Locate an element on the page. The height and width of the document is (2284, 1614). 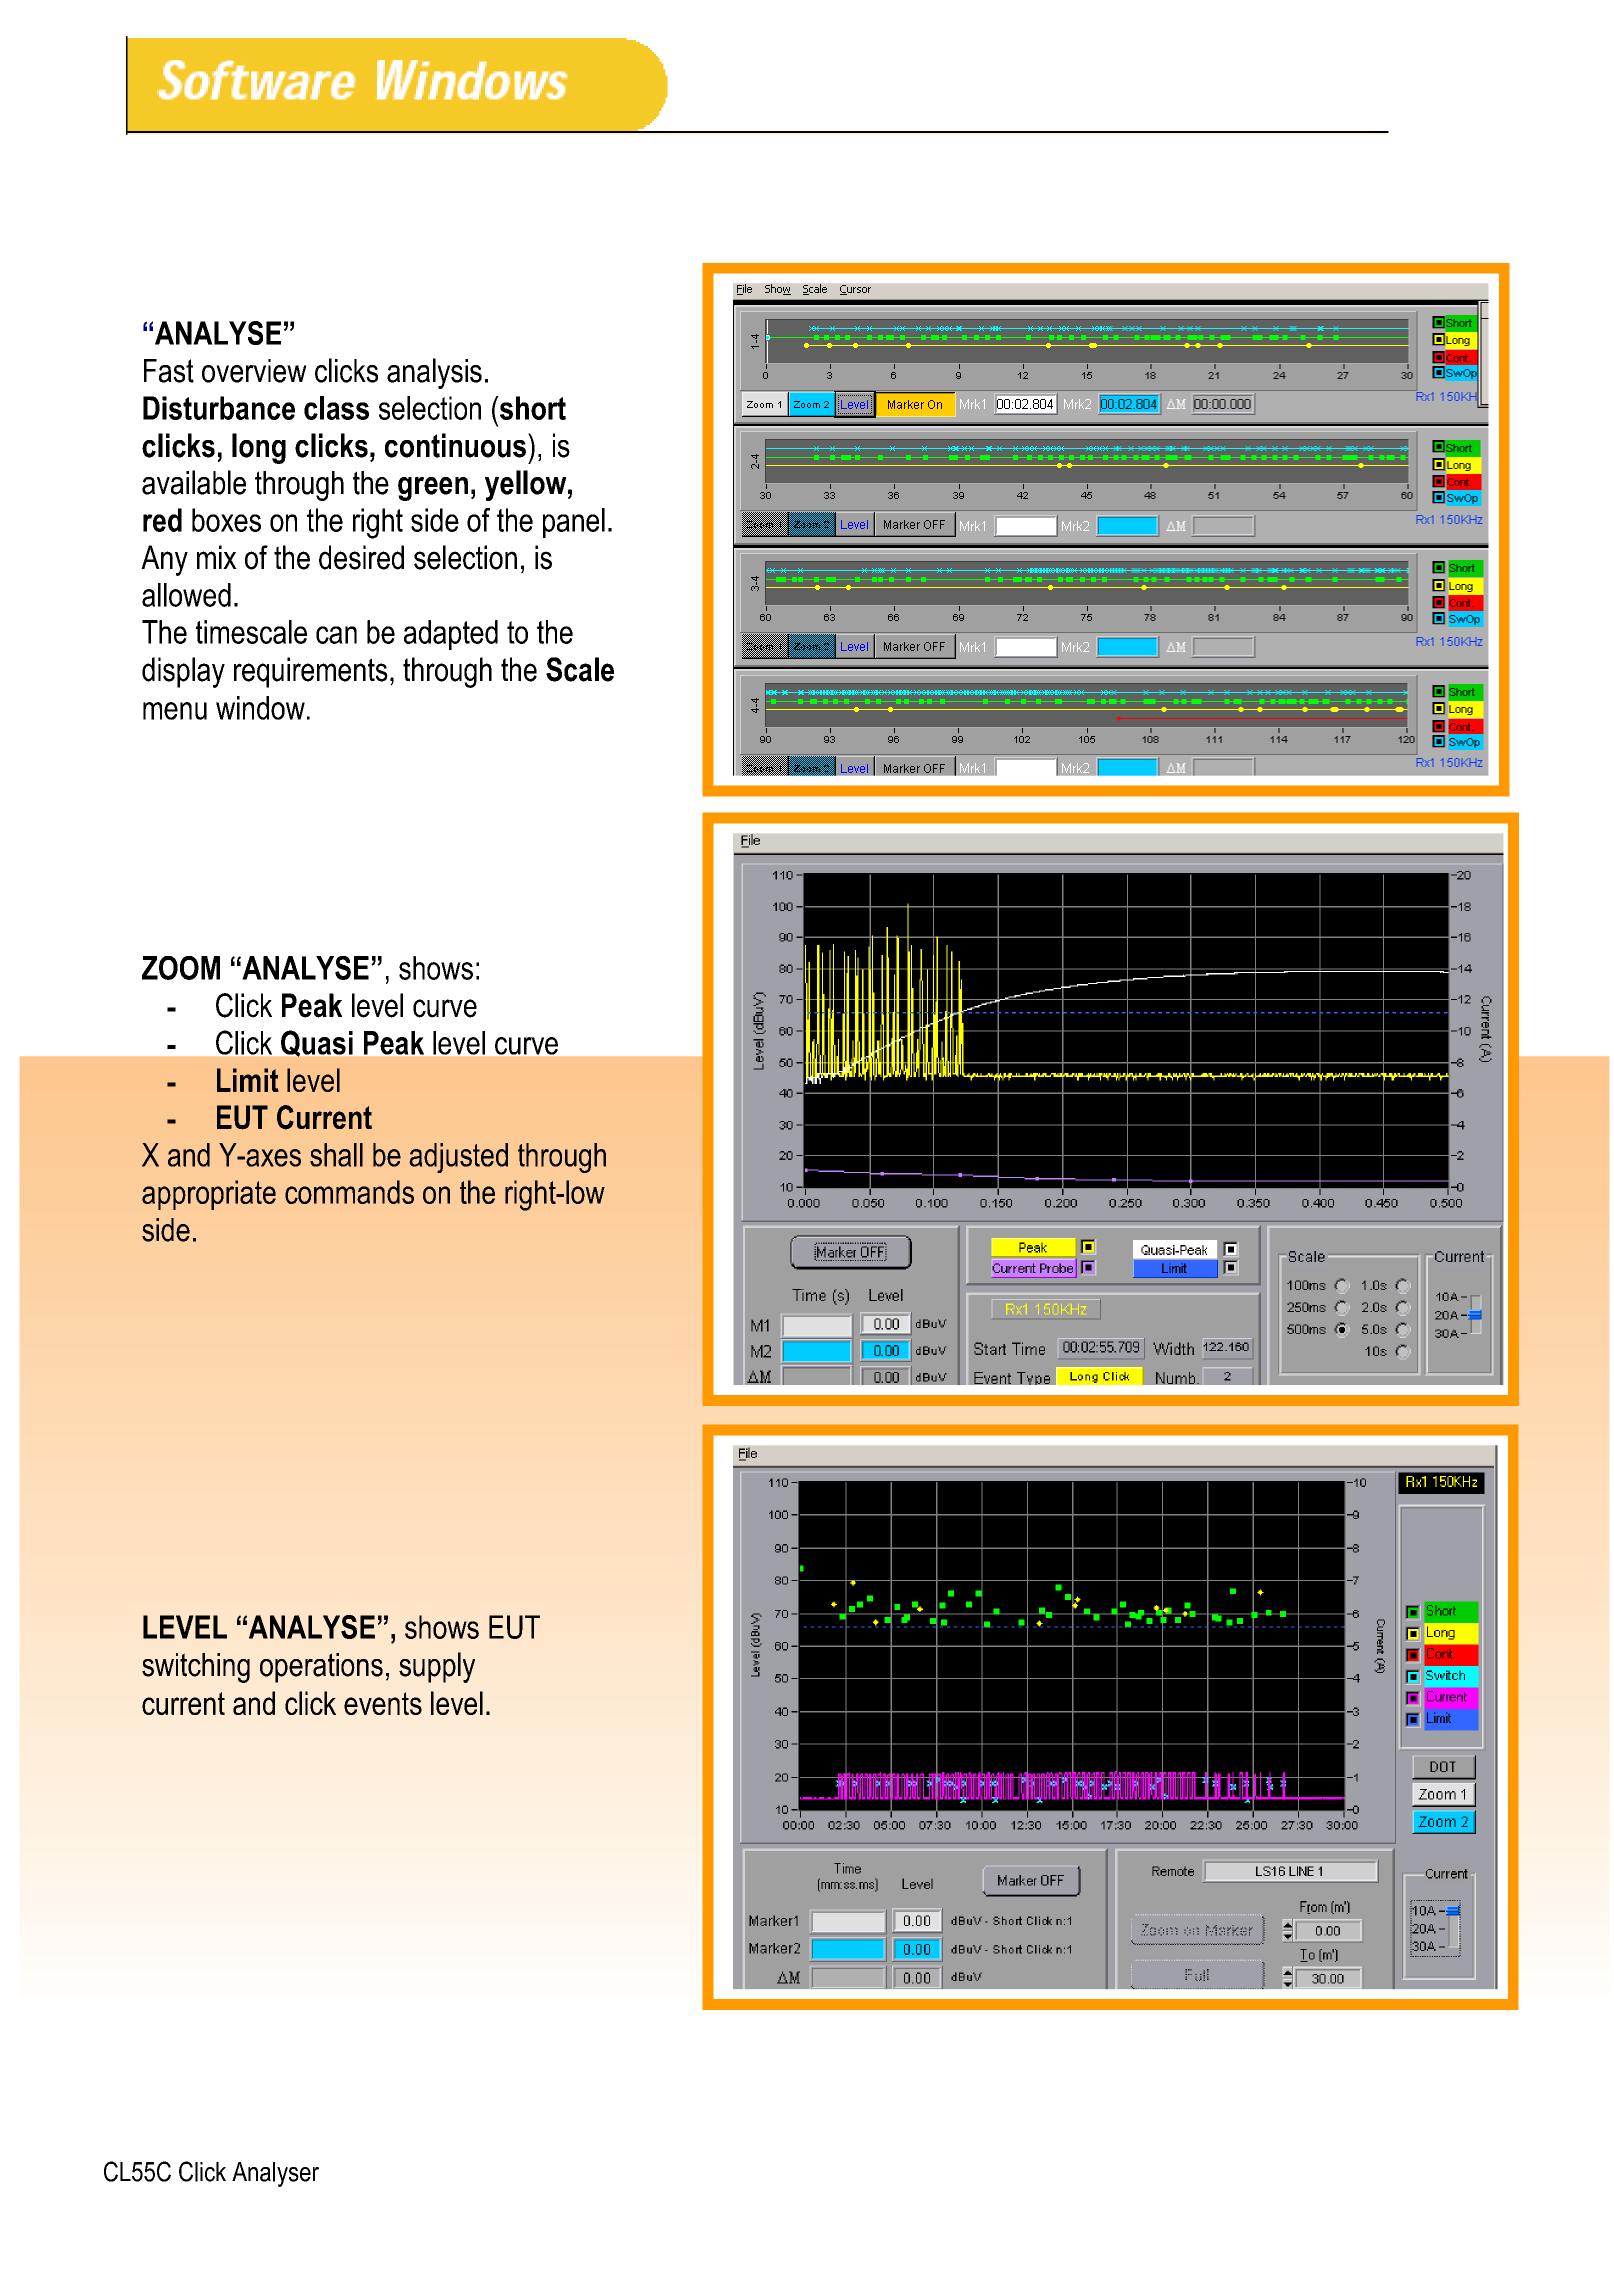
short is located at coordinates (532, 408).
